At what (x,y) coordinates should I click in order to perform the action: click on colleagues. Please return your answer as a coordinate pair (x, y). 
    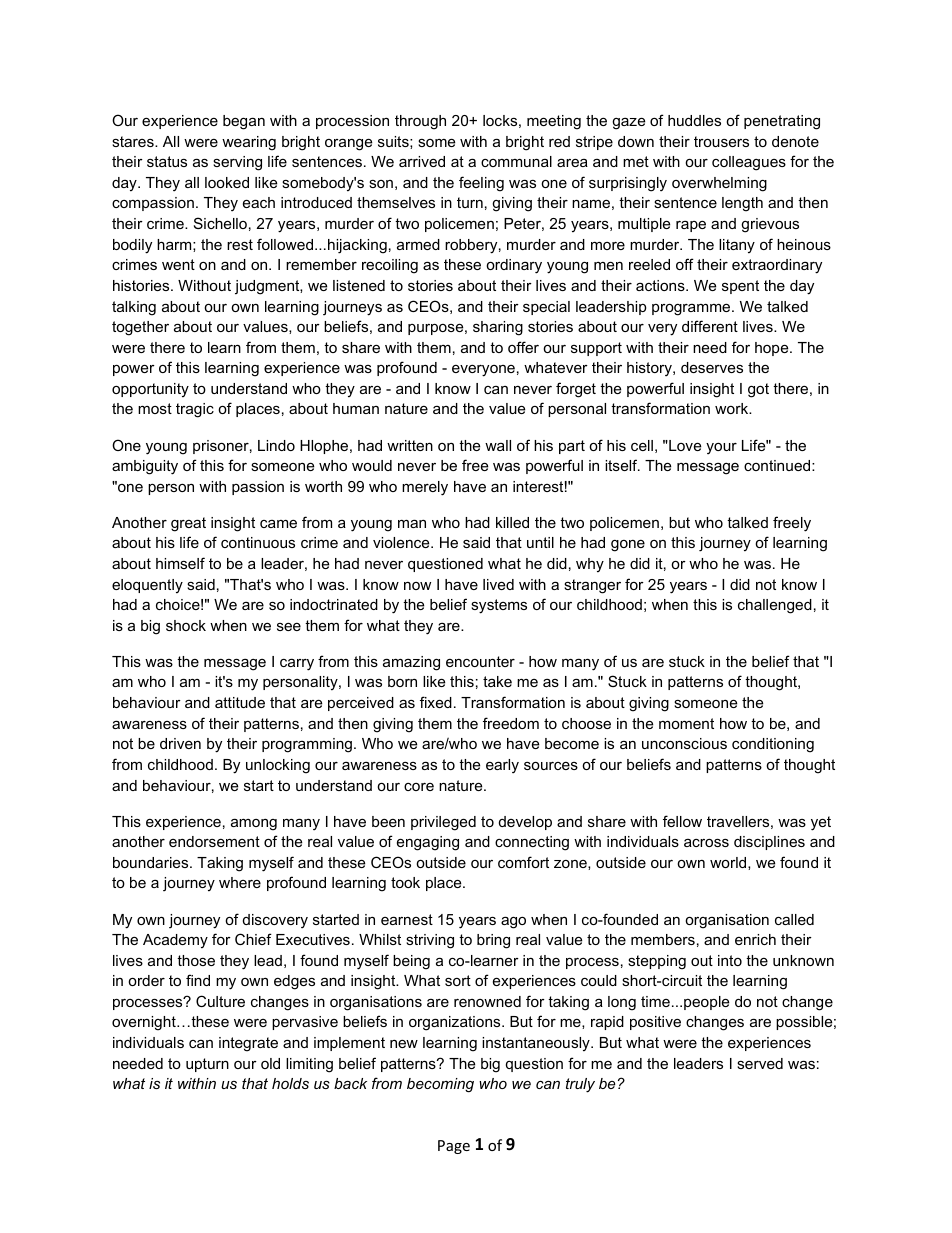
    Looking at the image, I should click on (749, 163).
